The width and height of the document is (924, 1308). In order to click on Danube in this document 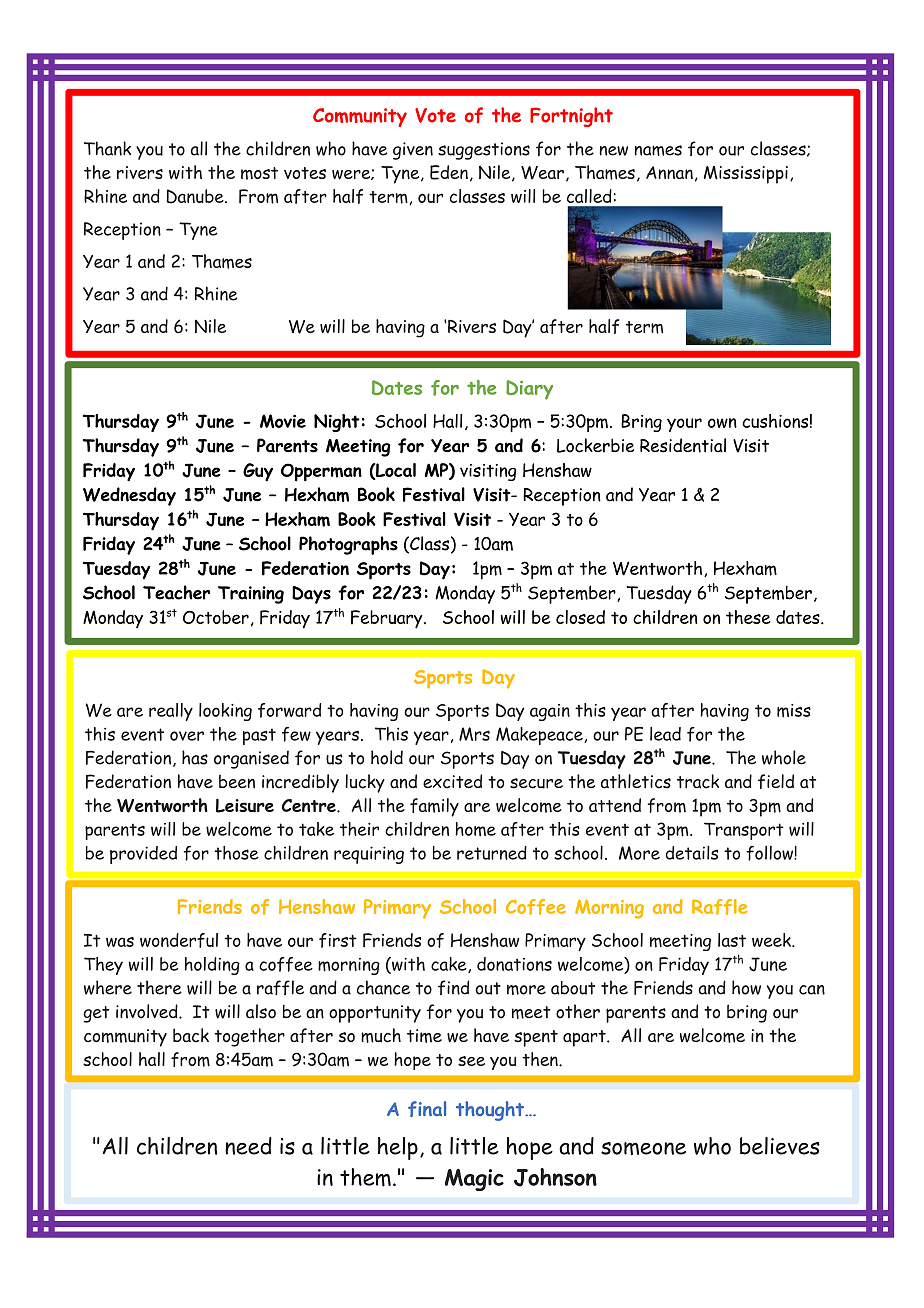, I will do `click(196, 196)`.
